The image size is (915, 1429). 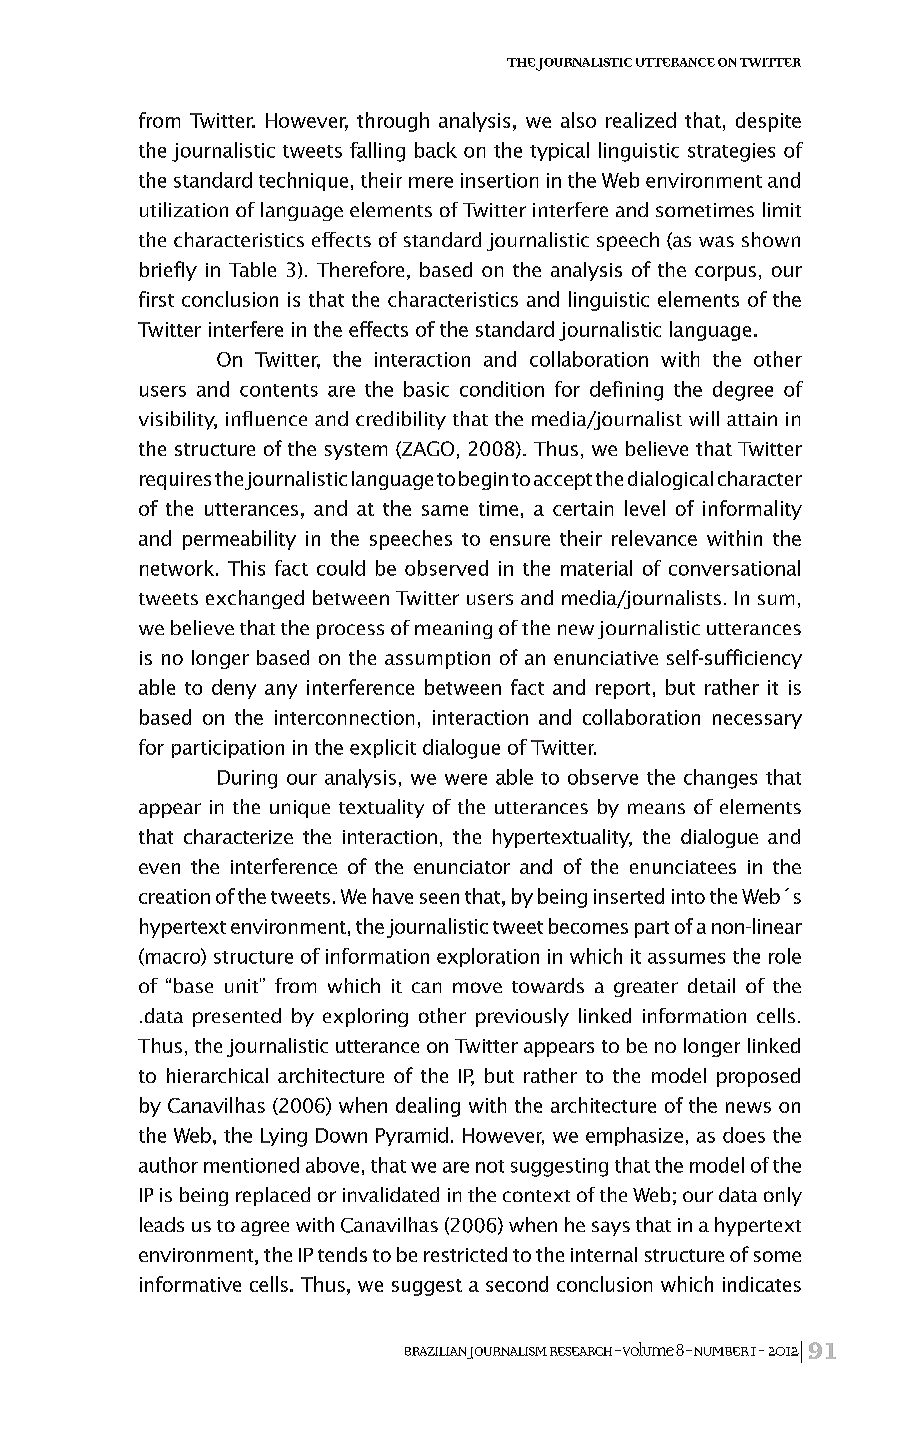 What do you see at coordinates (436, 150) in the screenshot?
I see `back` at bounding box center [436, 150].
